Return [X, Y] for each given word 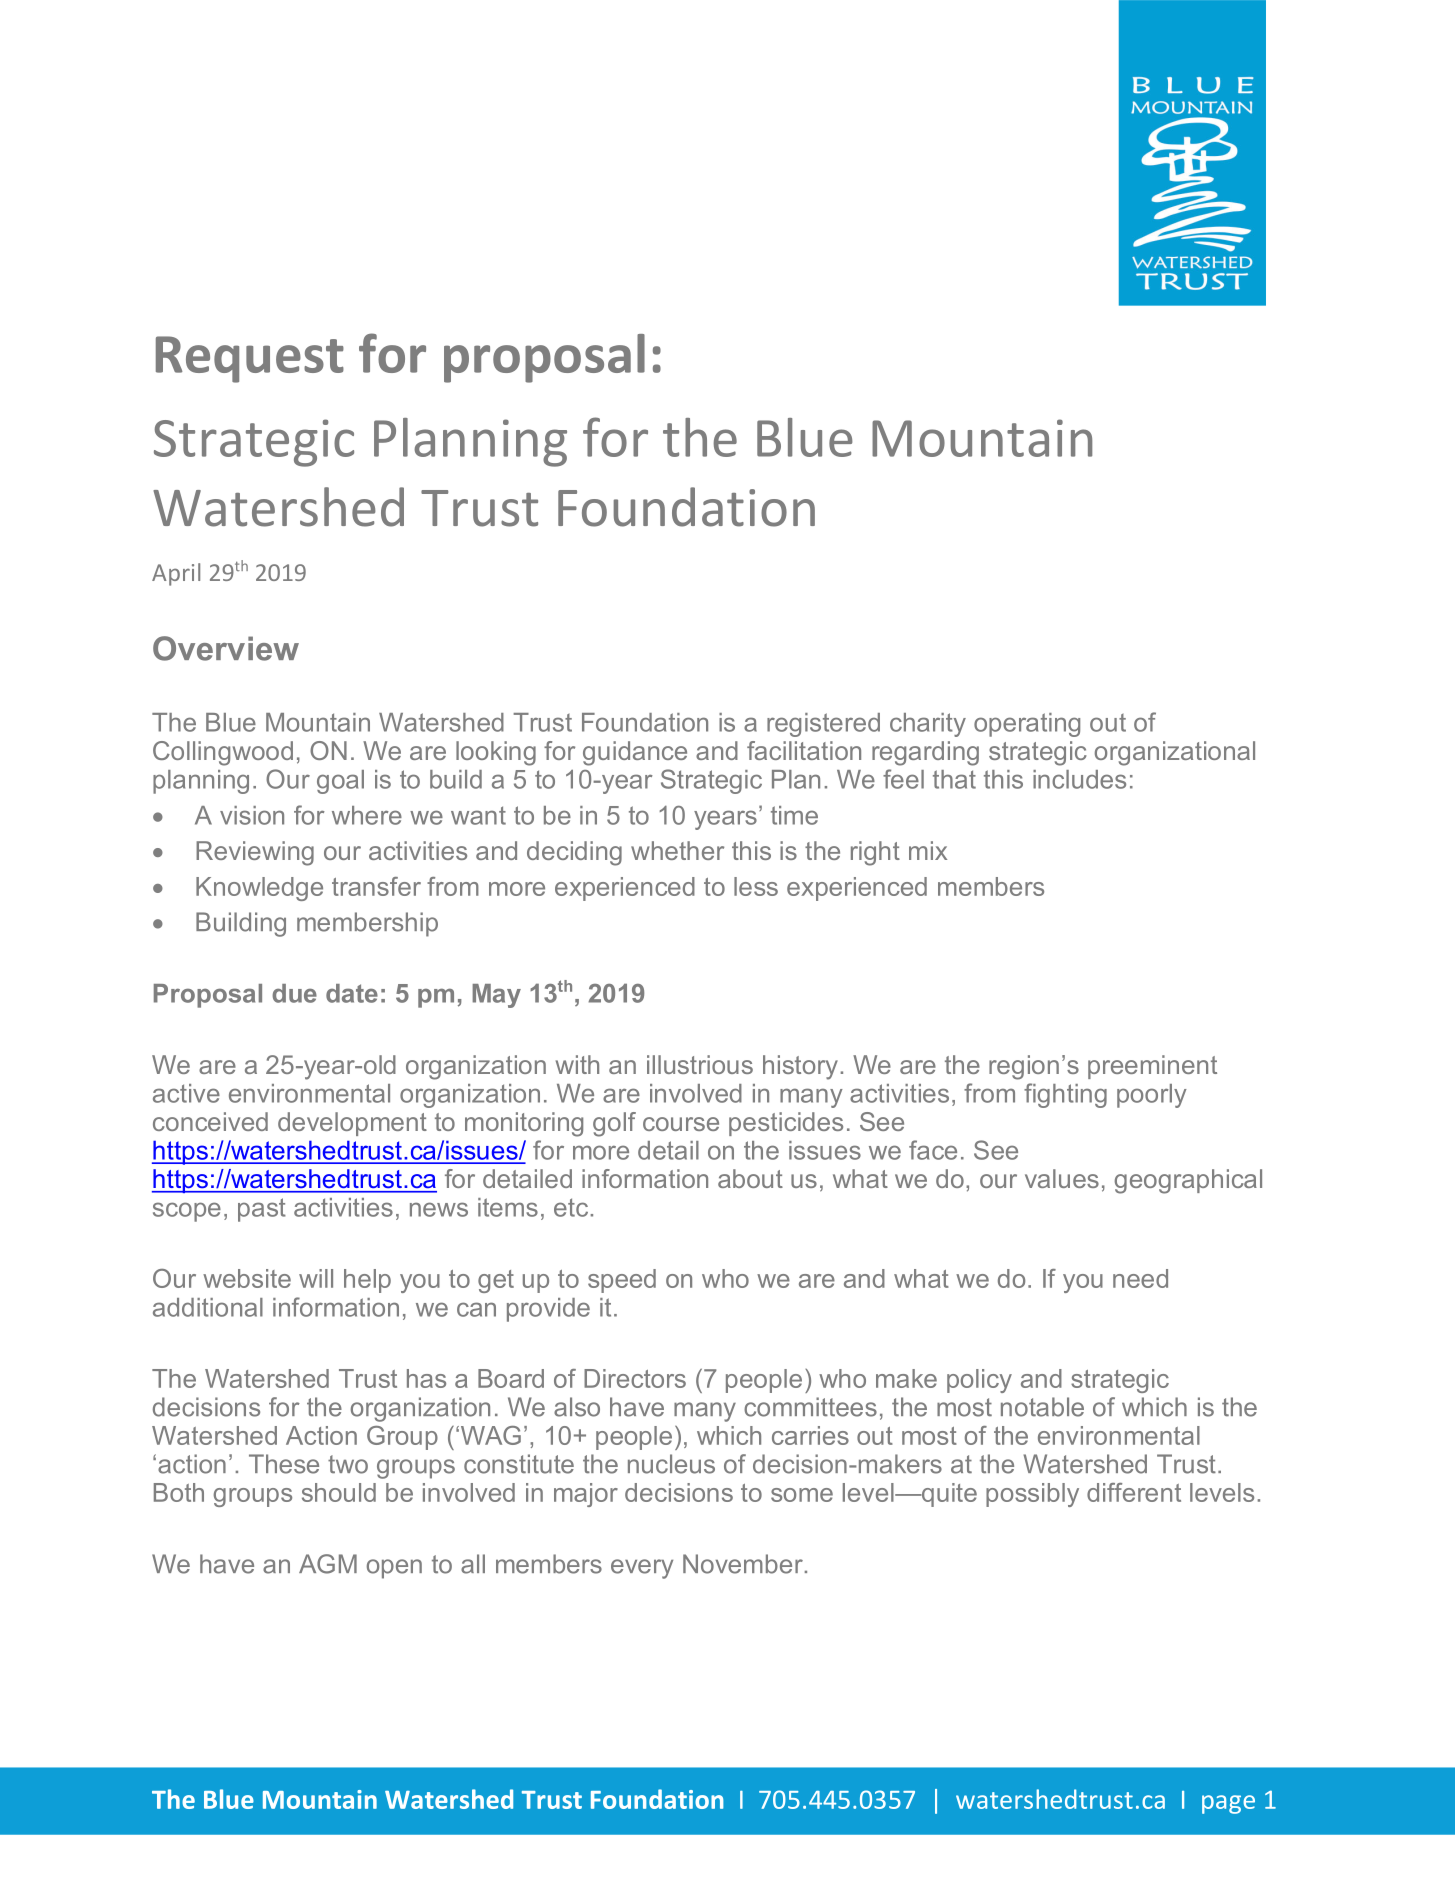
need [1140, 1278]
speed [622, 1281]
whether [677, 850]
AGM [328, 1564]
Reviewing [255, 853]
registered [823, 725]
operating [1027, 725]
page [1228, 1804]
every [642, 1569]
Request [250, 359]
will [316, 1278]
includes [1079, 779]
